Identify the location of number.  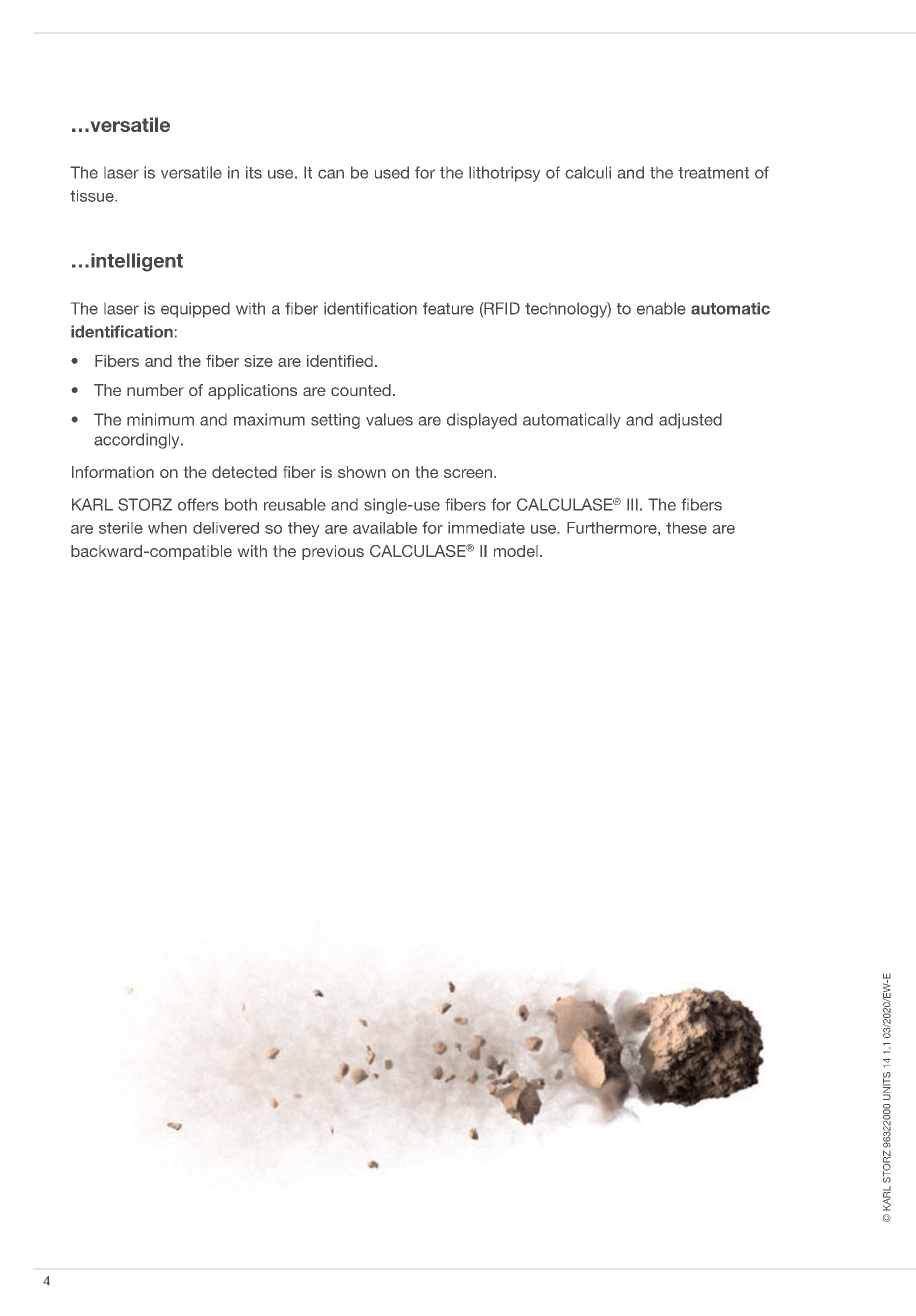
(155, 390).
